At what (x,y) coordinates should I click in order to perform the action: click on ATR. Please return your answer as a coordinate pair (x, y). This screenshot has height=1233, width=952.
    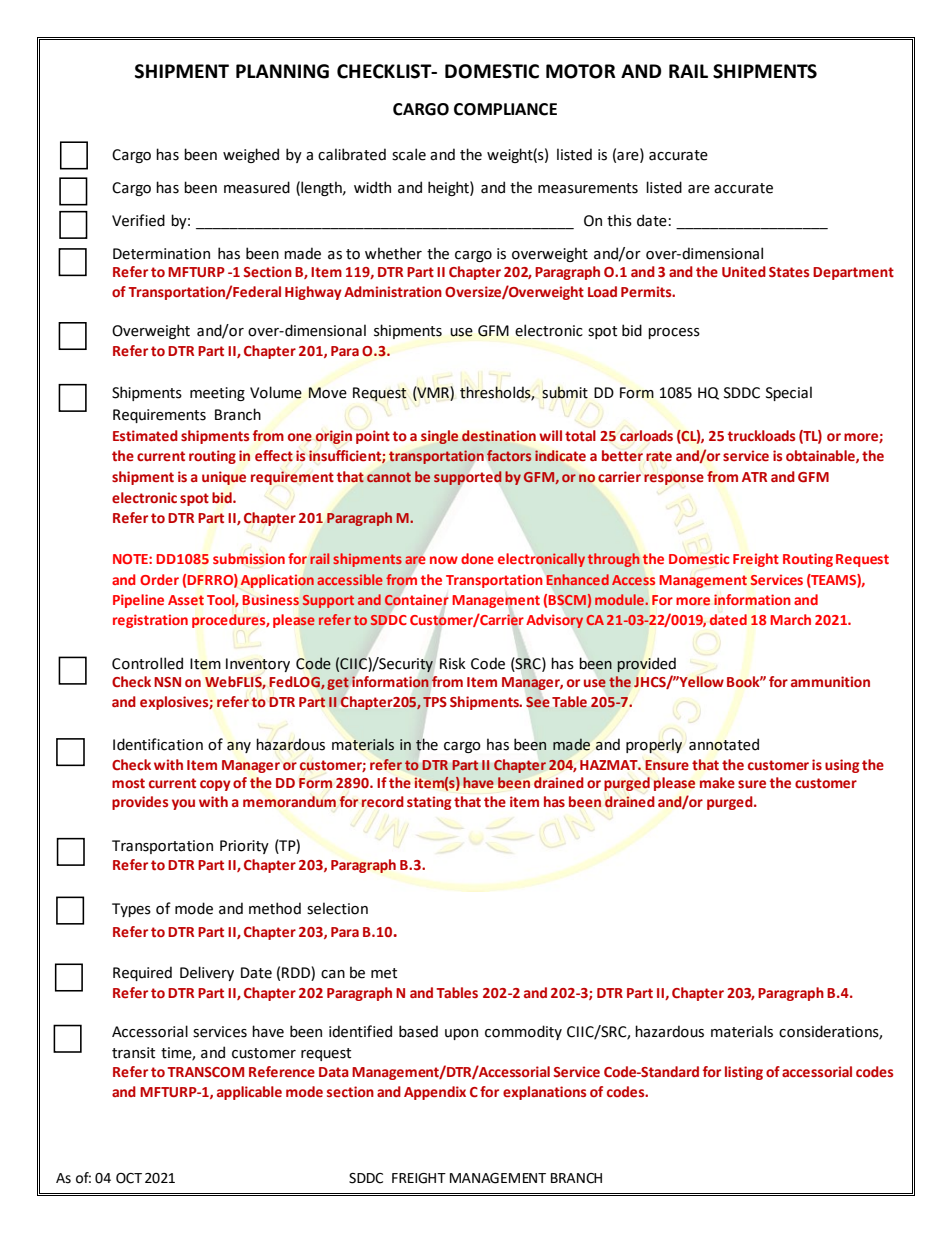
    Looking at the image, I should click on (754, 477).
